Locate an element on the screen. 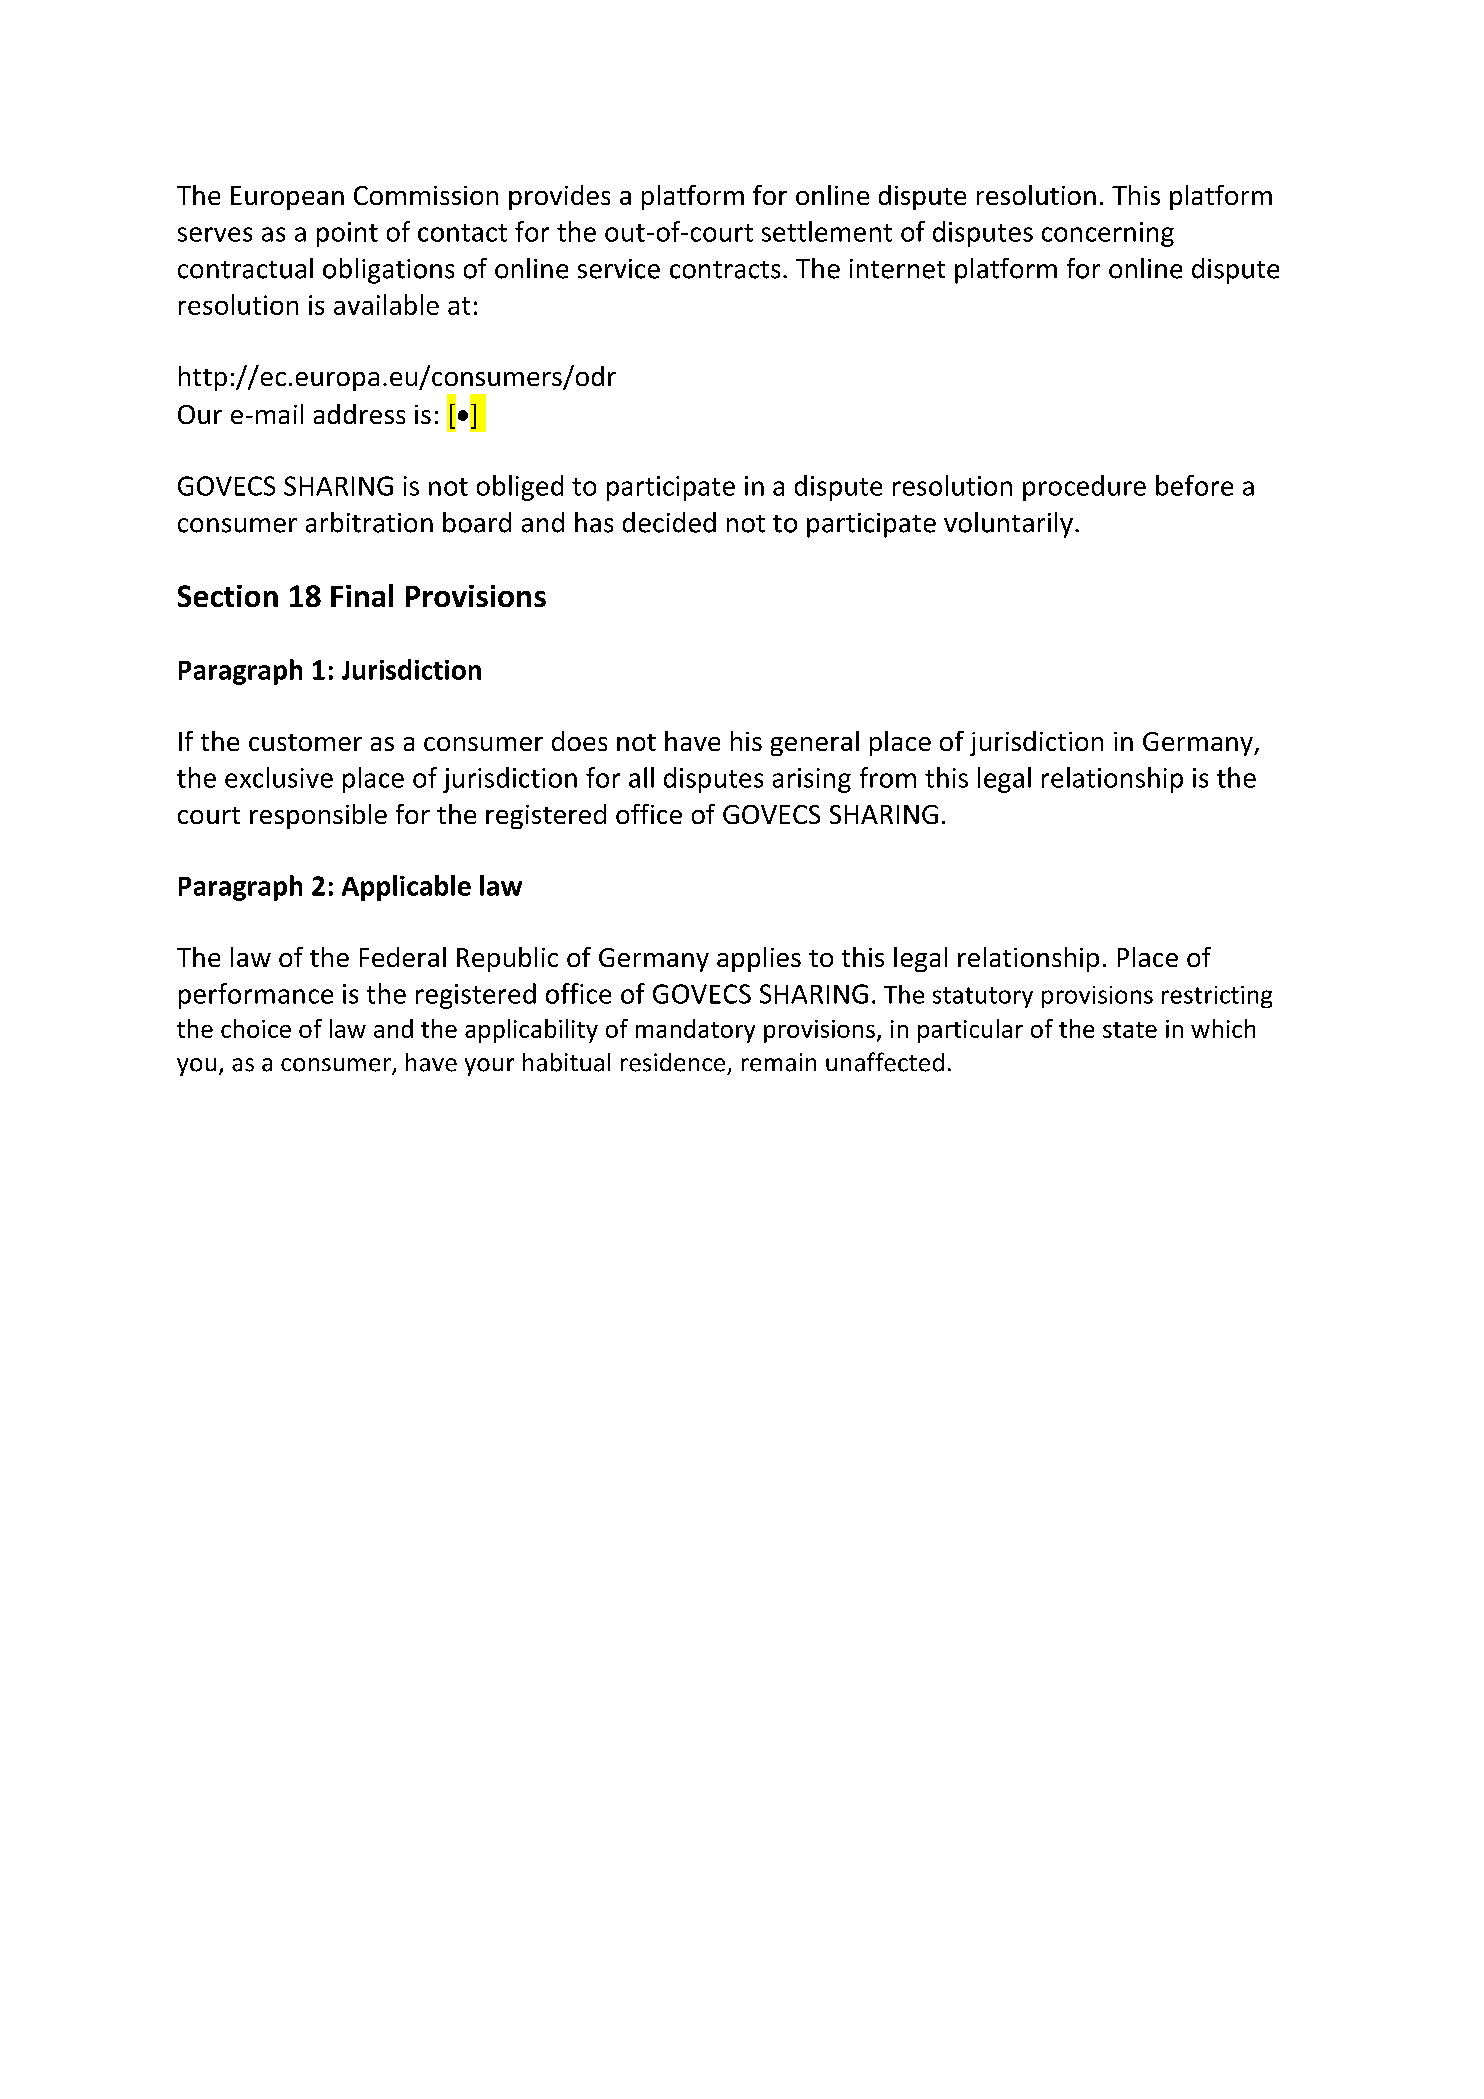  decided is located at coordinates (669, 522).
